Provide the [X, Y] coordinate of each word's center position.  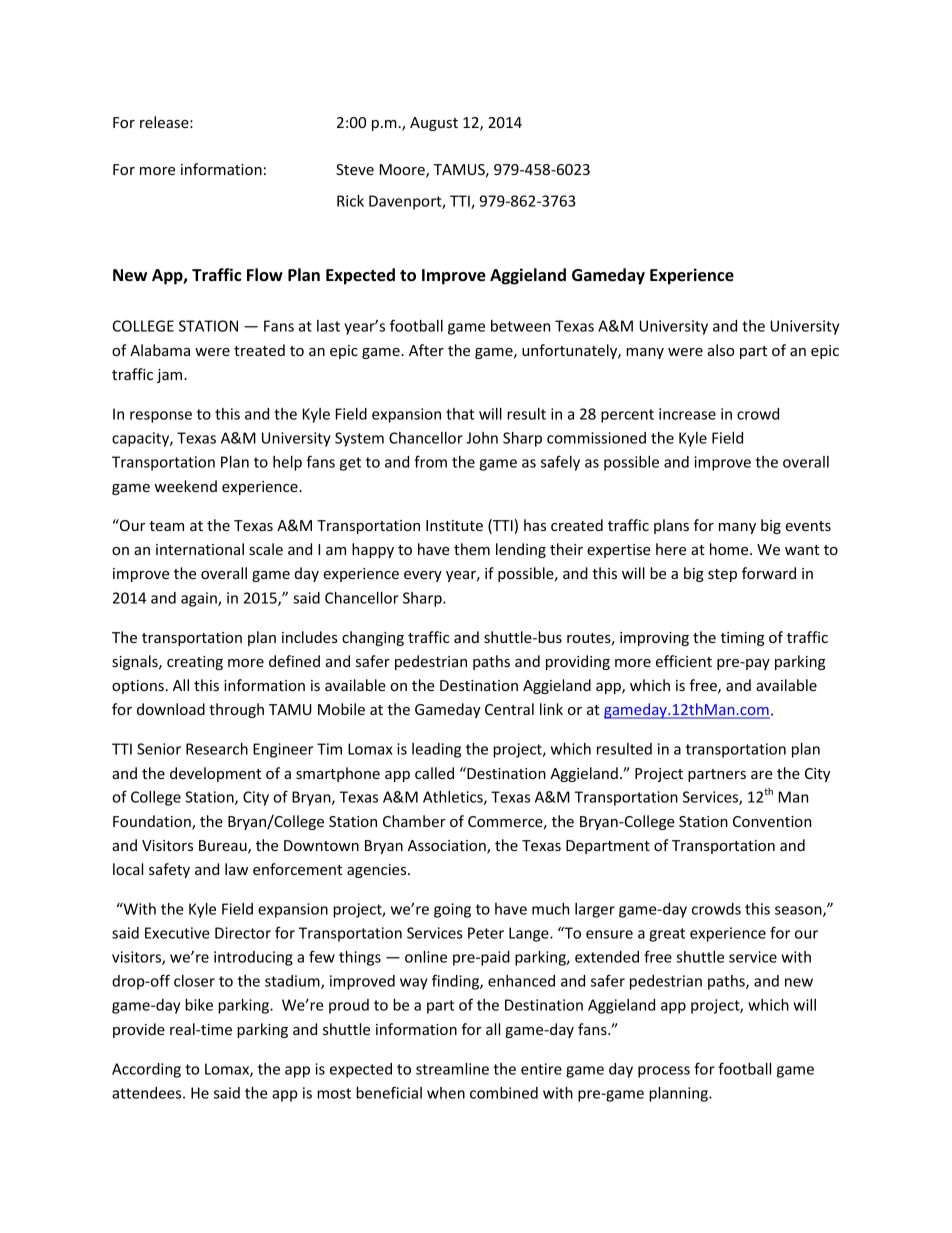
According [146, 1070]
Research [217, 749]
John [482, 438]
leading [436, 750]
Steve [355, 169]
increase [687, 414]
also [721, 350]
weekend [185, 486]
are [762, 775]
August [434, 124]
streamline [452, 1069]
